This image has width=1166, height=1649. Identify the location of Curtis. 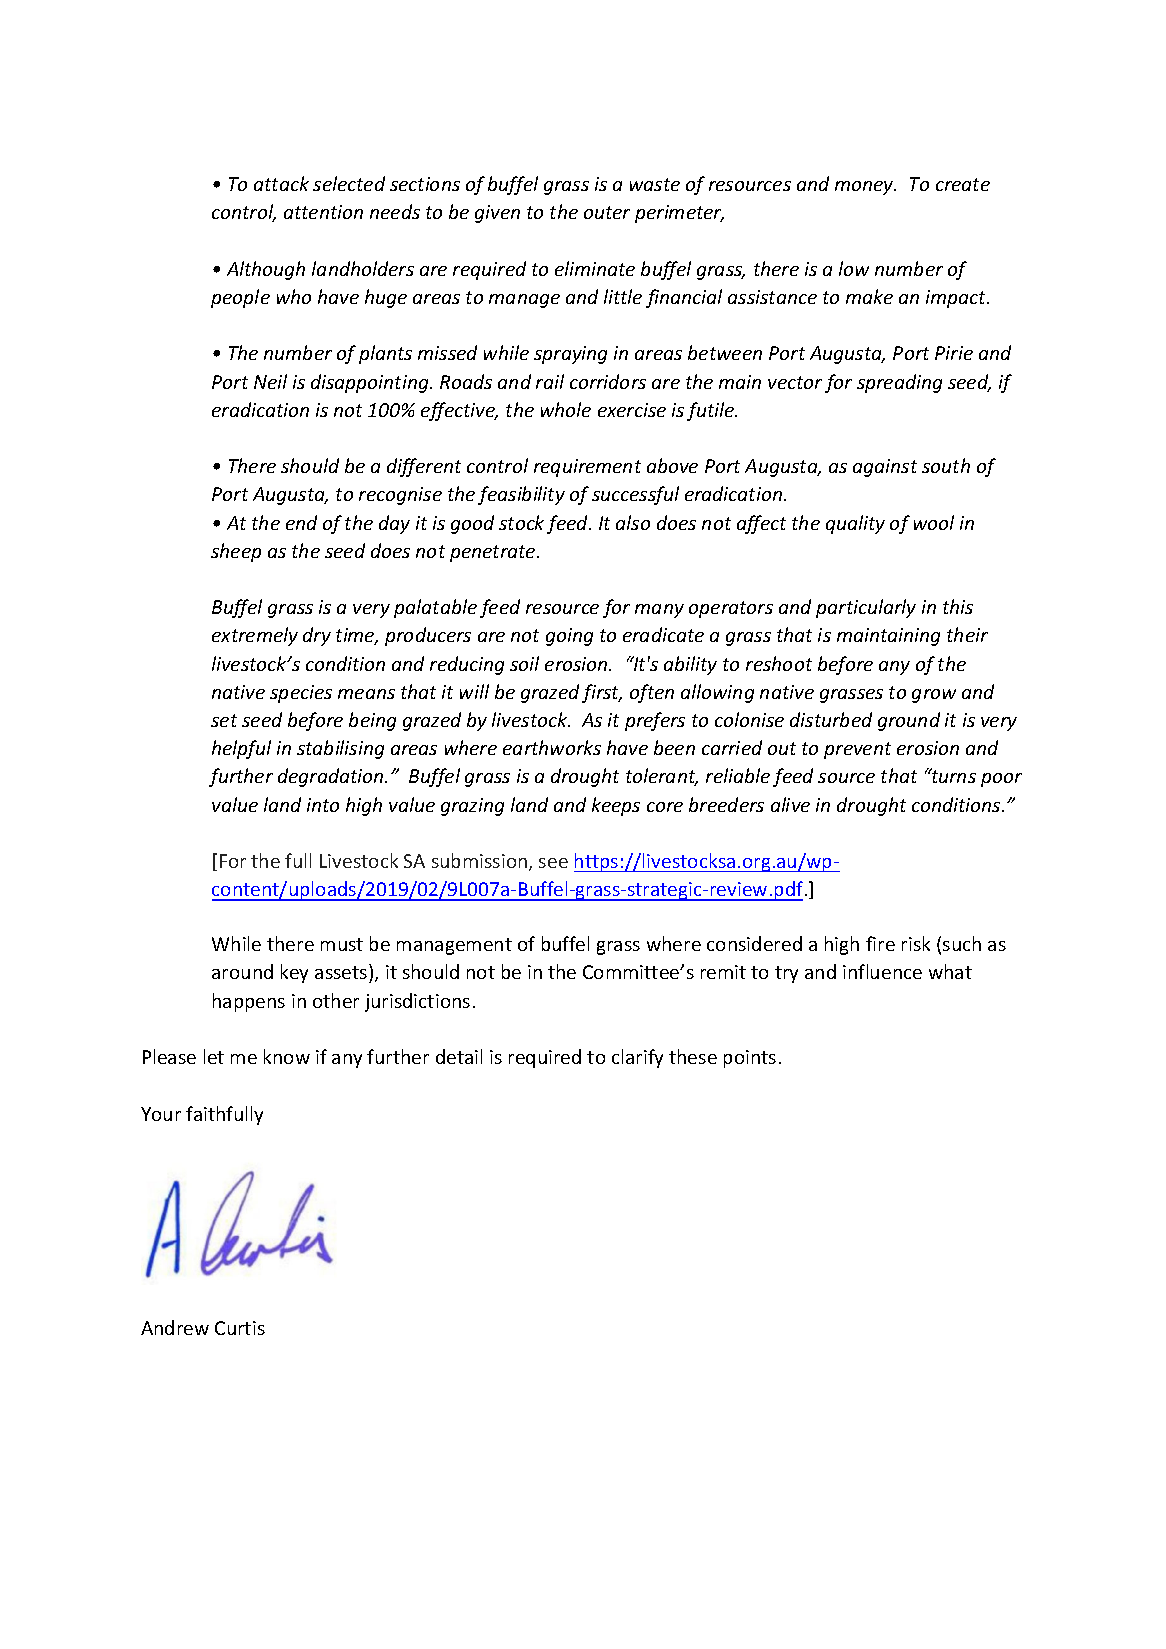
(240, 1328).
